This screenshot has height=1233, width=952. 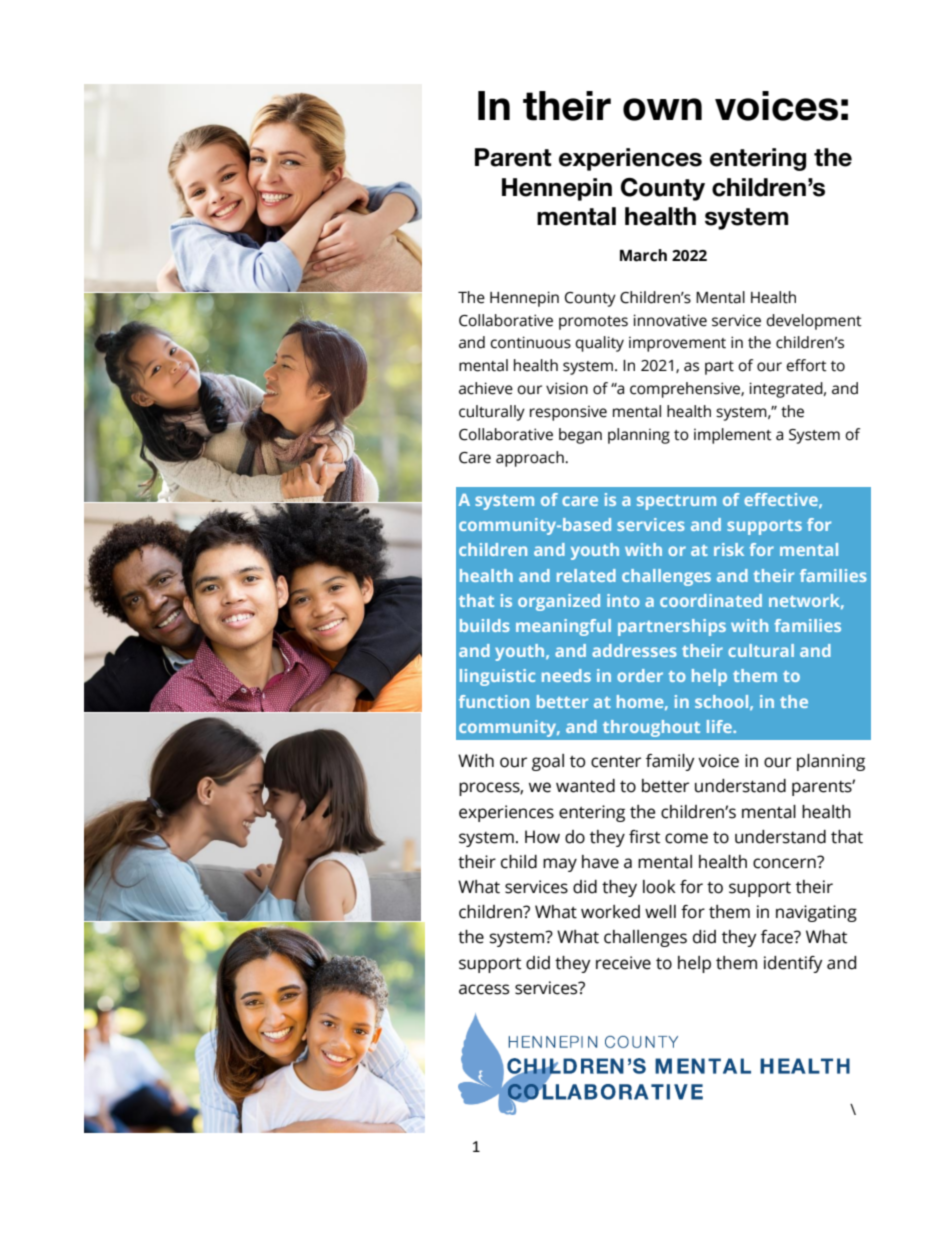 I want to click on life, so click(x=720, y=726).
